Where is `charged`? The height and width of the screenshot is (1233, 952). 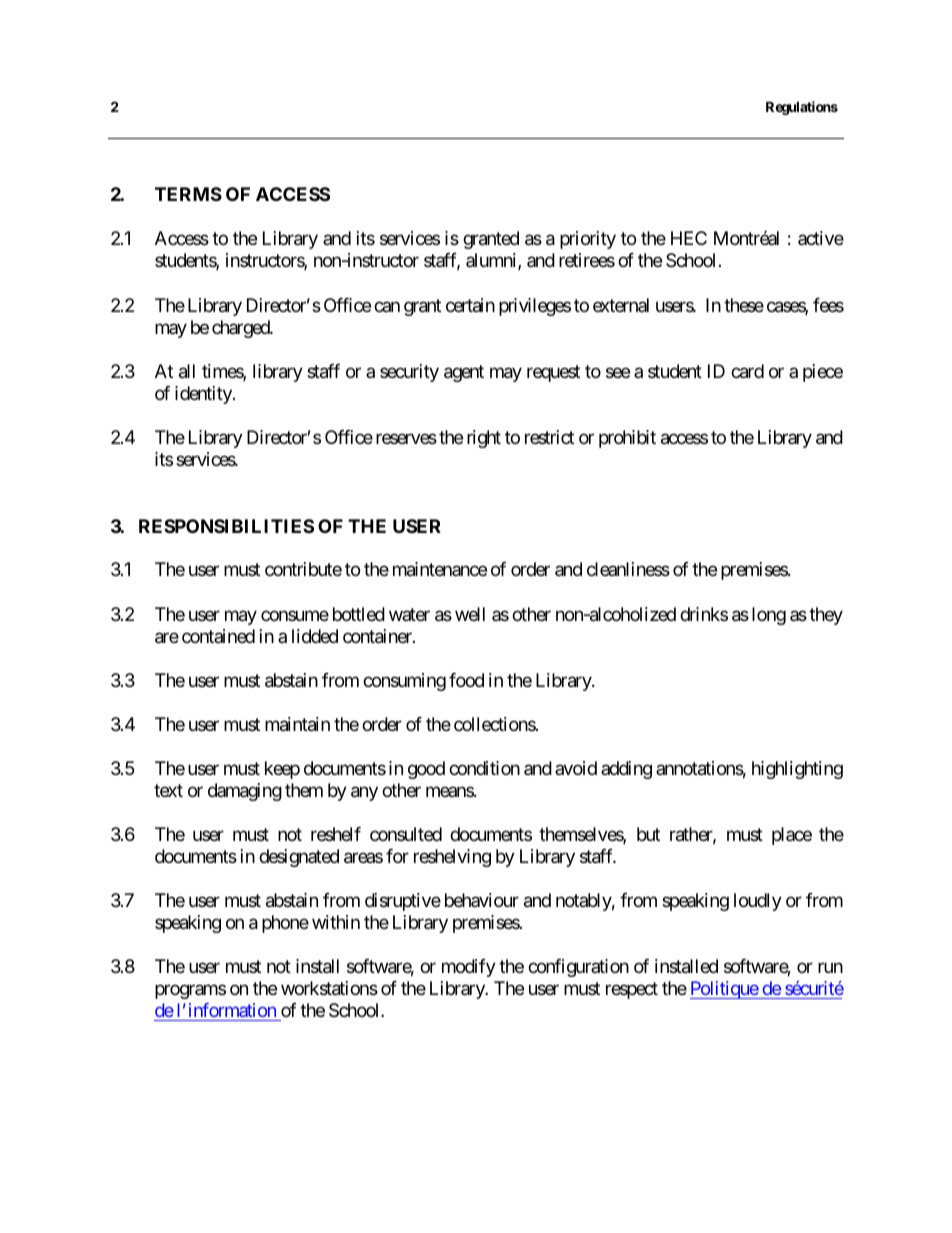
charged is located at coordinates (241, 329).
